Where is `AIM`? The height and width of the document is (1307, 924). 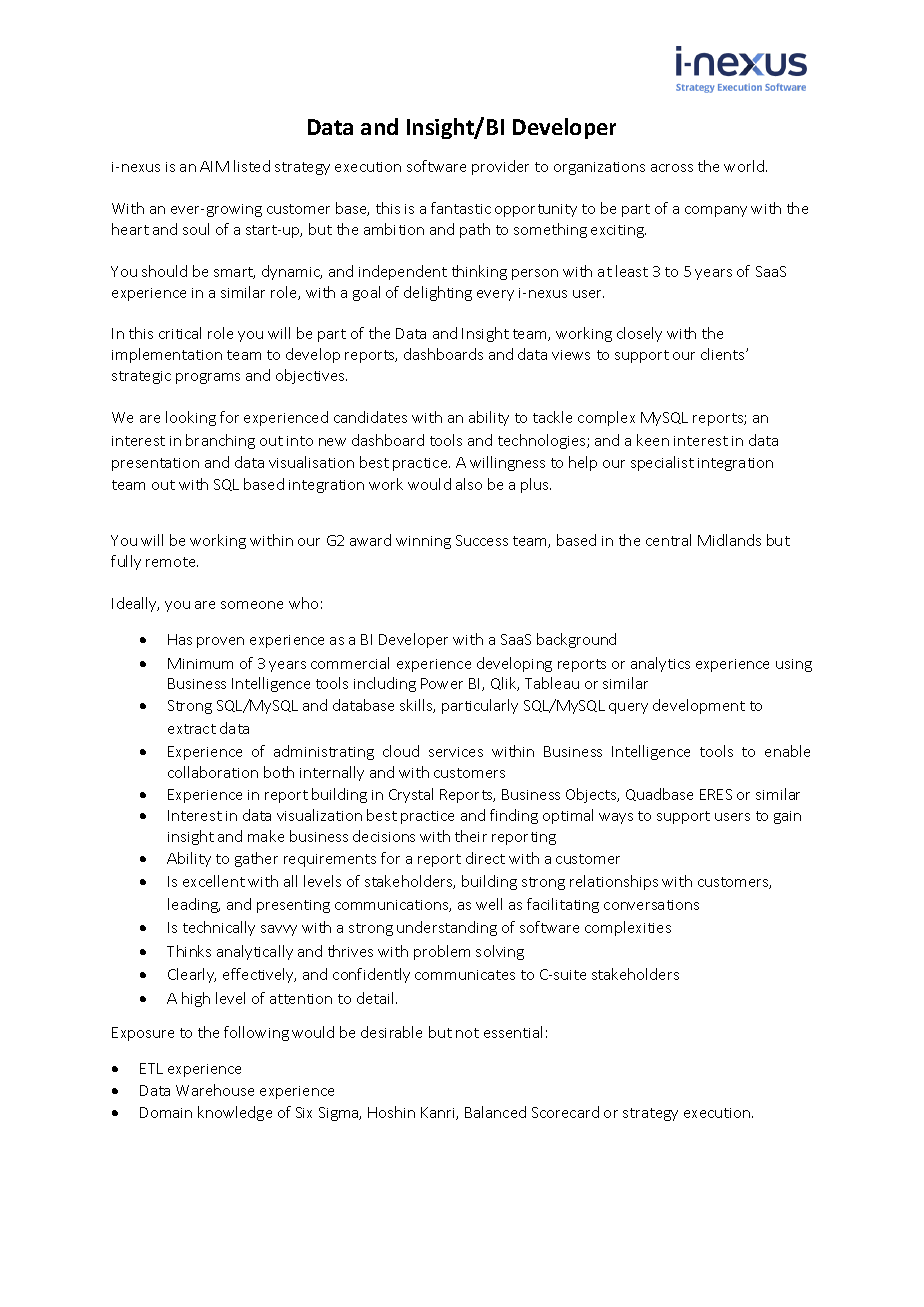 AIM is located at coordinates (214, 166).
